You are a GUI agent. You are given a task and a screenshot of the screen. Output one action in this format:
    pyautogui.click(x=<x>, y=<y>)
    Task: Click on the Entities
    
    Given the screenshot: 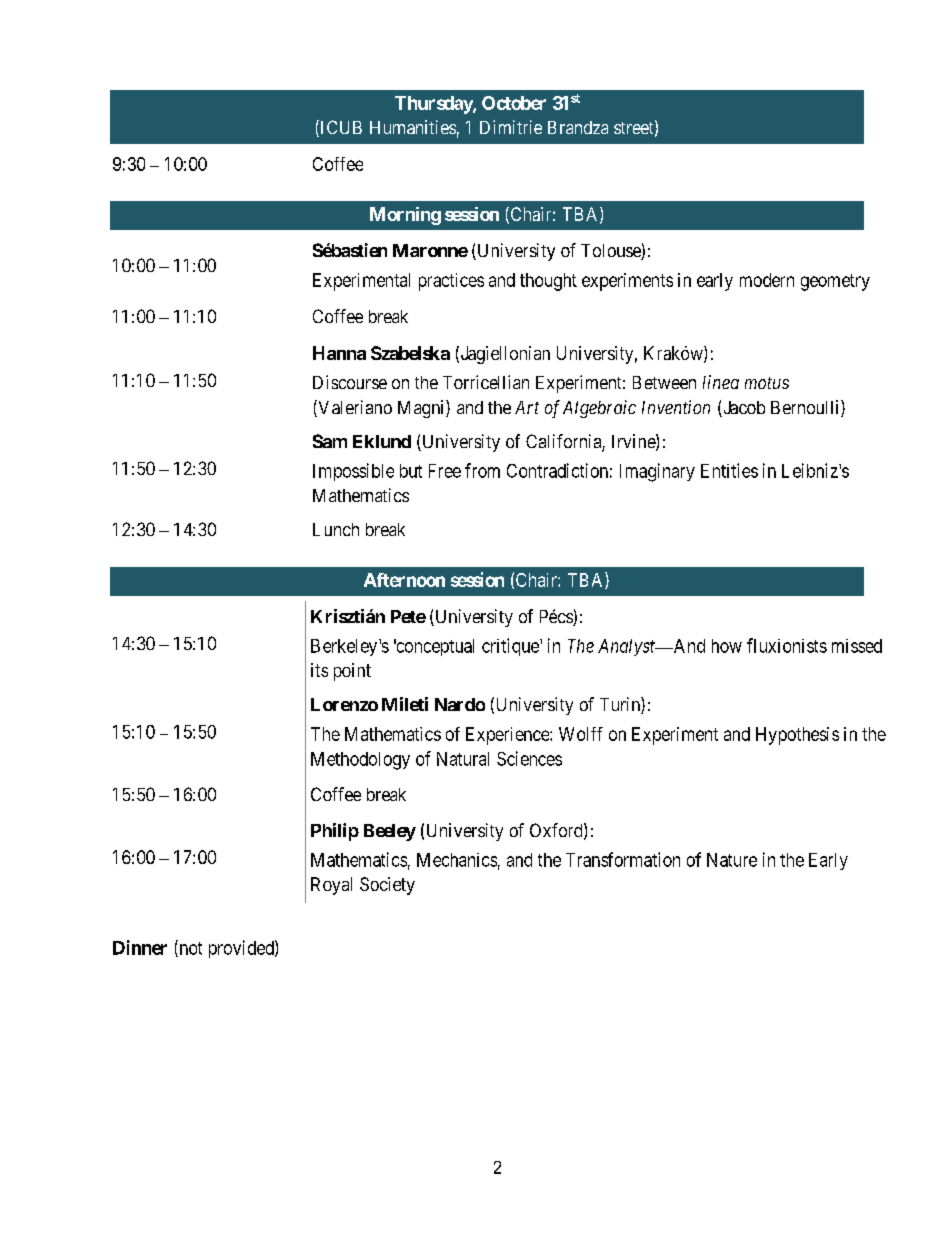 What is the action you would take?
    pyautogui.click(x=729, y=470)
